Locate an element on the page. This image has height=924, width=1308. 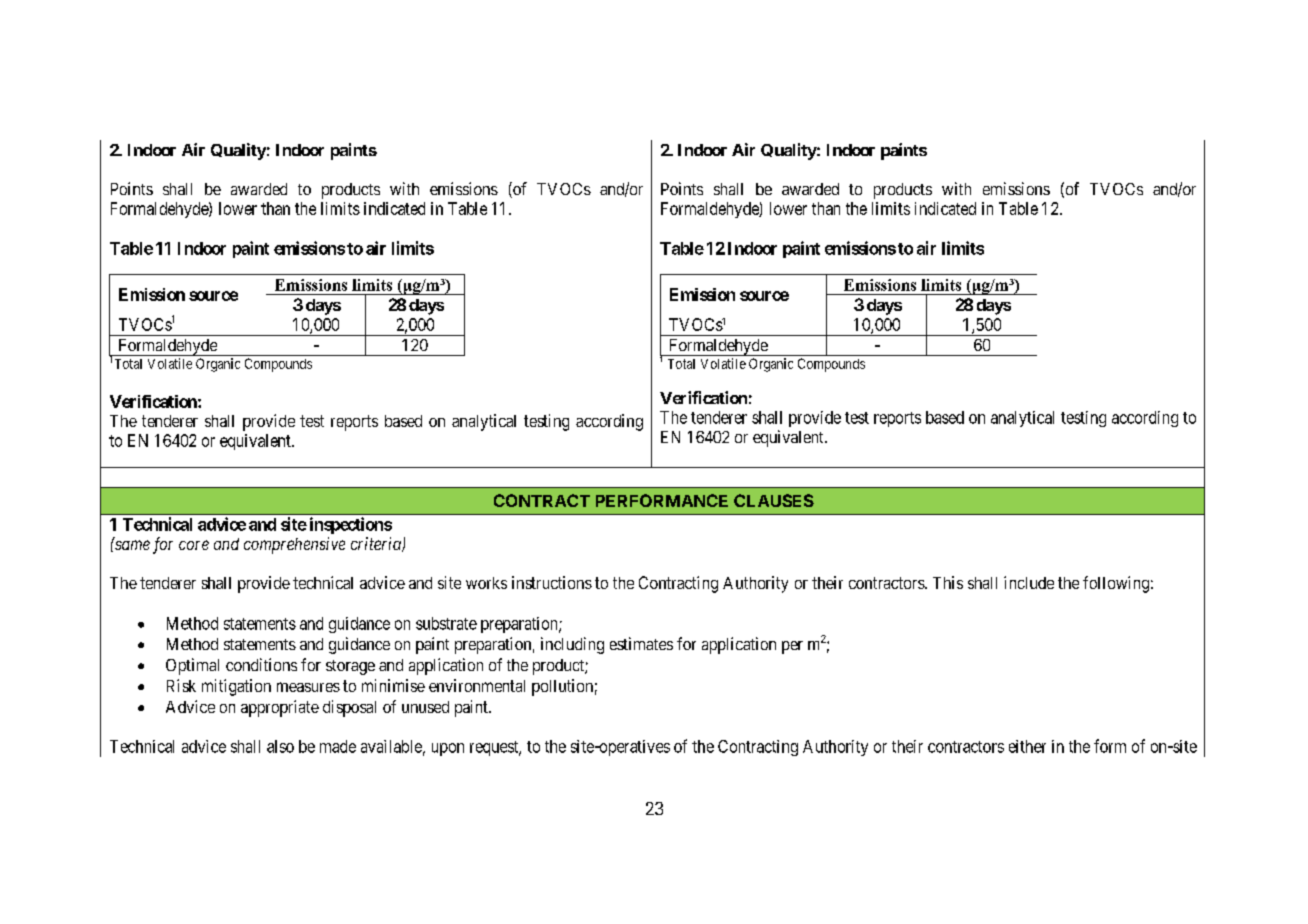
including is located at coordinates (572, 645).
